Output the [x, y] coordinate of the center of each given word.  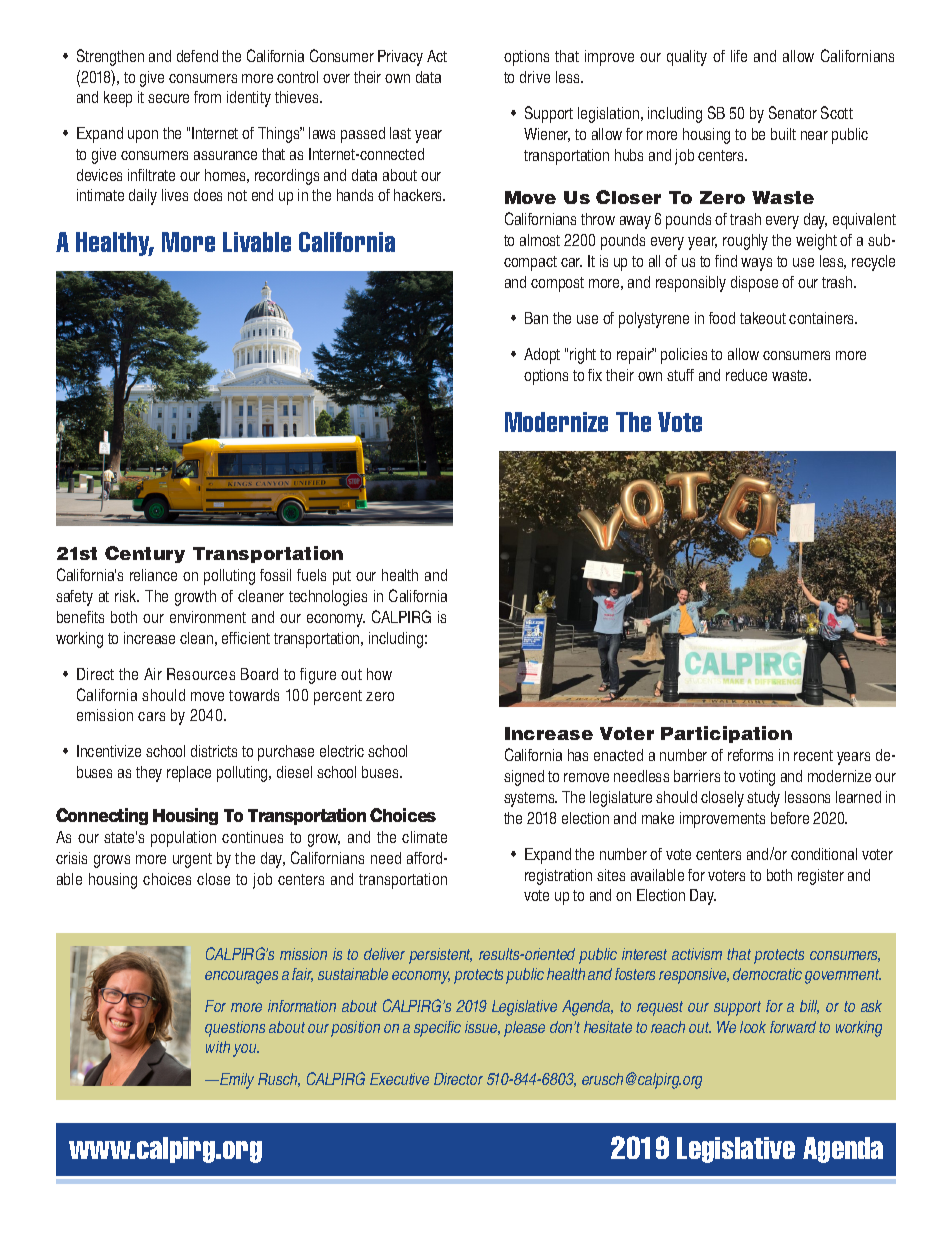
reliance [153, 575]
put [342, 577]
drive [535, 77]
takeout [763, 318]
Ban [536, 318]
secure [168, 98]
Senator [793, 112]
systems [530, 799]
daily [143, 197]
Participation [726, 734]
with [218, 1047]
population [183, 839]
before [790, 818]
